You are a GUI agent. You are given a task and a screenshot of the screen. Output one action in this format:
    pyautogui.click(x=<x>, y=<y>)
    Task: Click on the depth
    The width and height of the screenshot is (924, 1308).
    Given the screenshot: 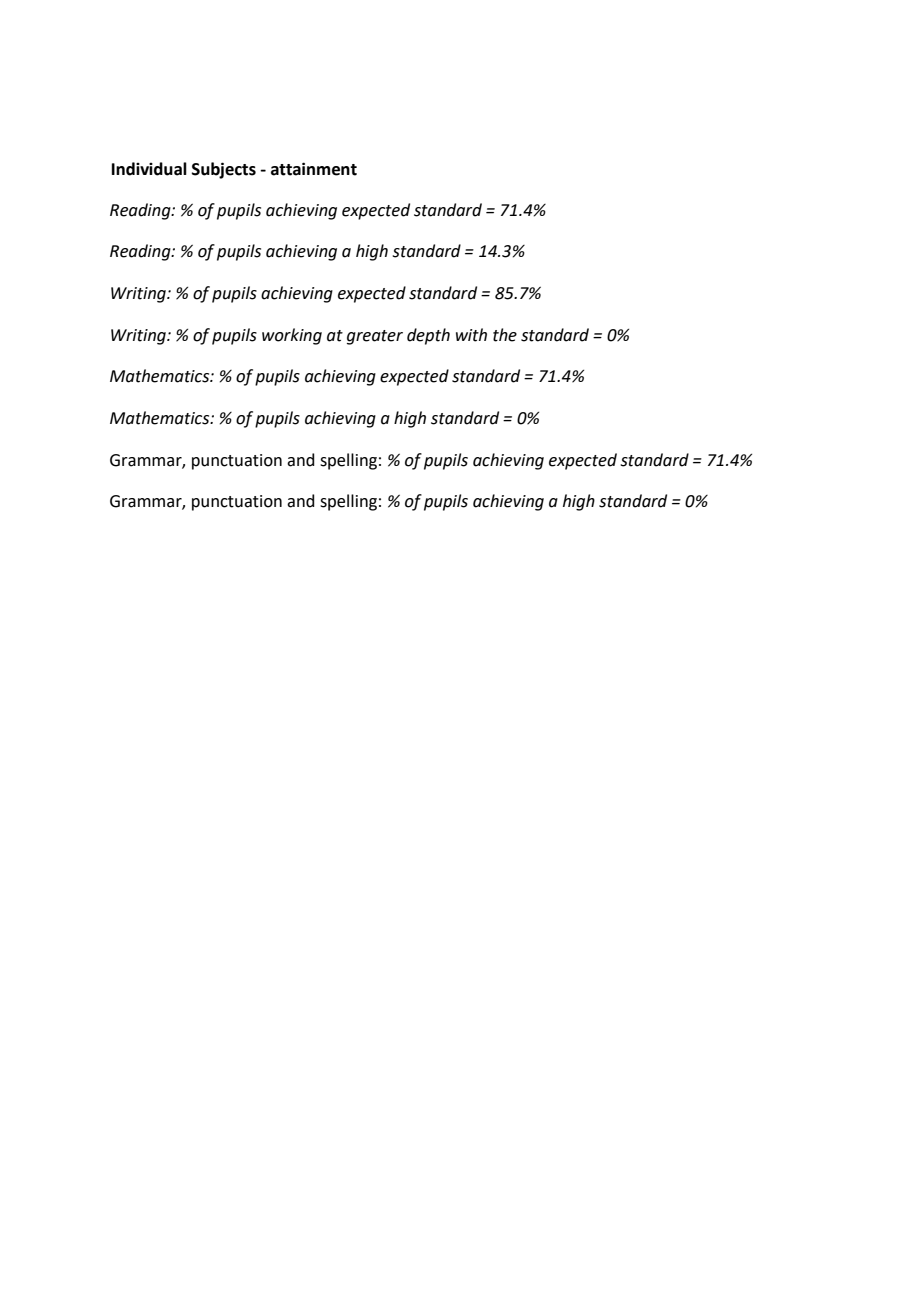 What is the action you would take?
    pyautogui.click(x=428, y=336)
